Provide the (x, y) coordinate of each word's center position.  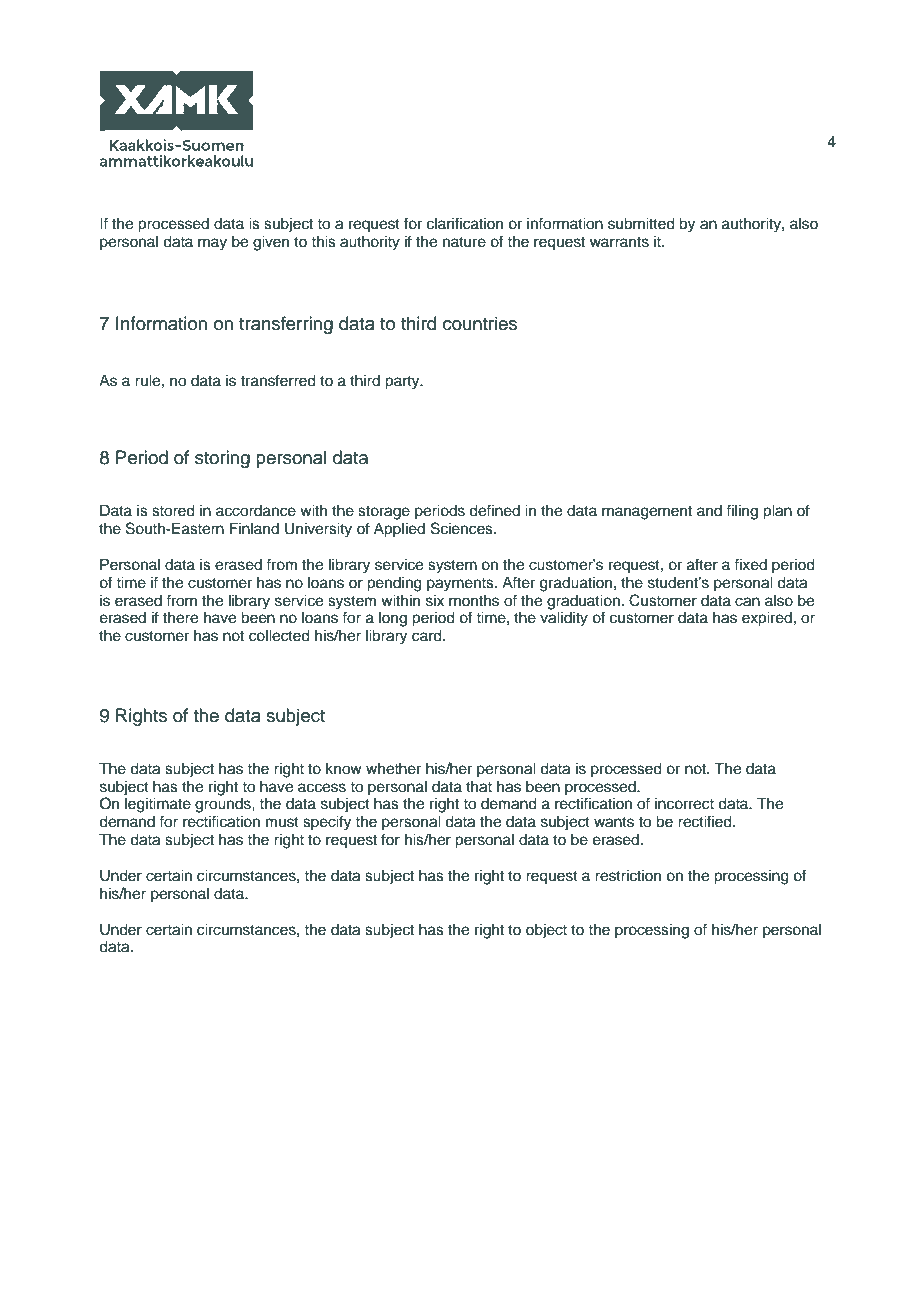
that (479, 787)
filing (742, 512)
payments (461, 585)
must (282, 822)
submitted (641, 224)
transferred (278, 380)
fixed (750, 564)
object (546, 931)
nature (464, 242)
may (212, 244)
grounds (224, 805)
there (180, 618)
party (403, 383)
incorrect (684, 804)
